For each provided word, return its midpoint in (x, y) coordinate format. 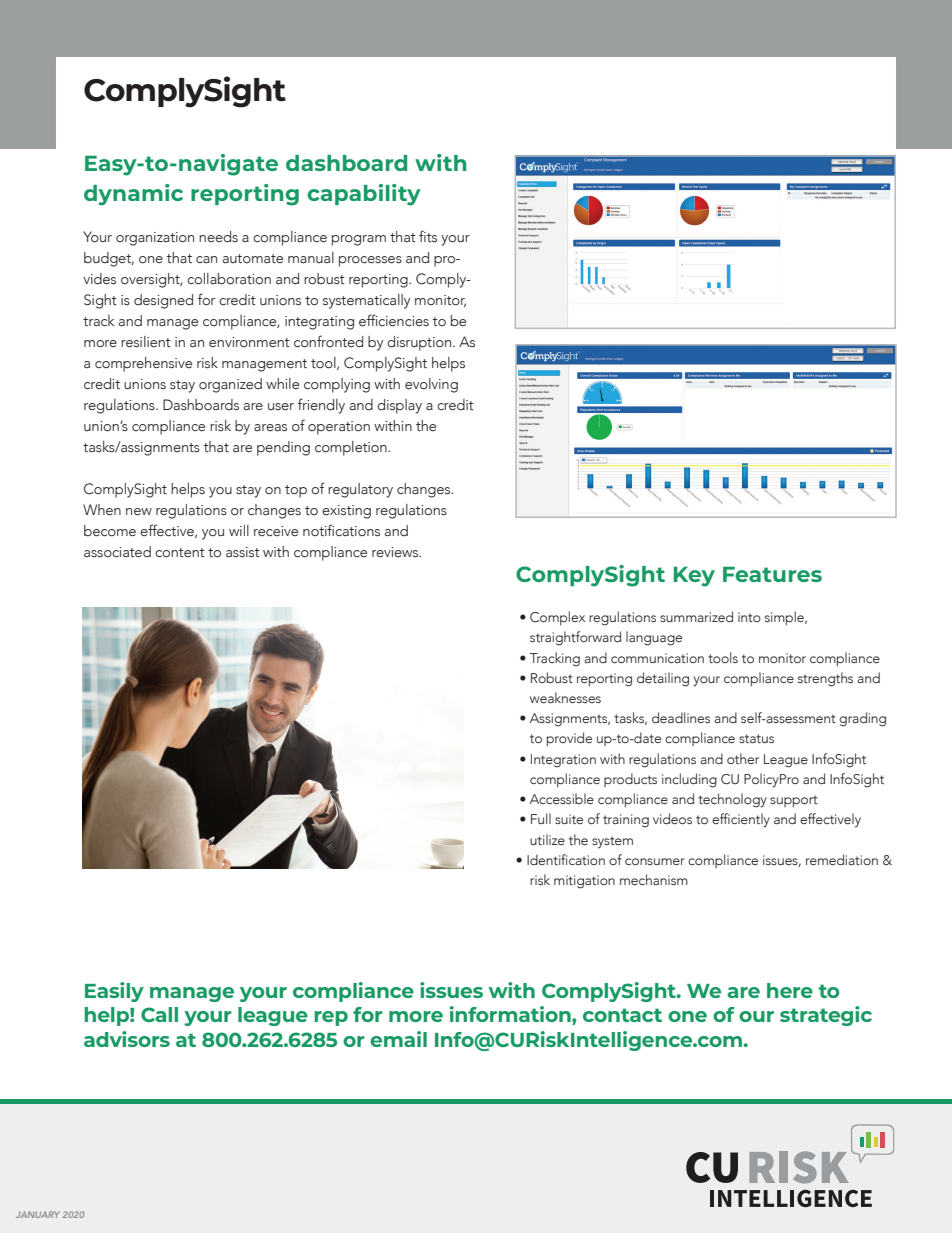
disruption (420, 343)
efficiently (741, 820)
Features (772, 574)
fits (428, 236)
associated (117, 552)
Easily (114, 992)
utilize (547, 839)
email (398, 1039)
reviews (396, 552)
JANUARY (38, 1214)
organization (155, 239)
